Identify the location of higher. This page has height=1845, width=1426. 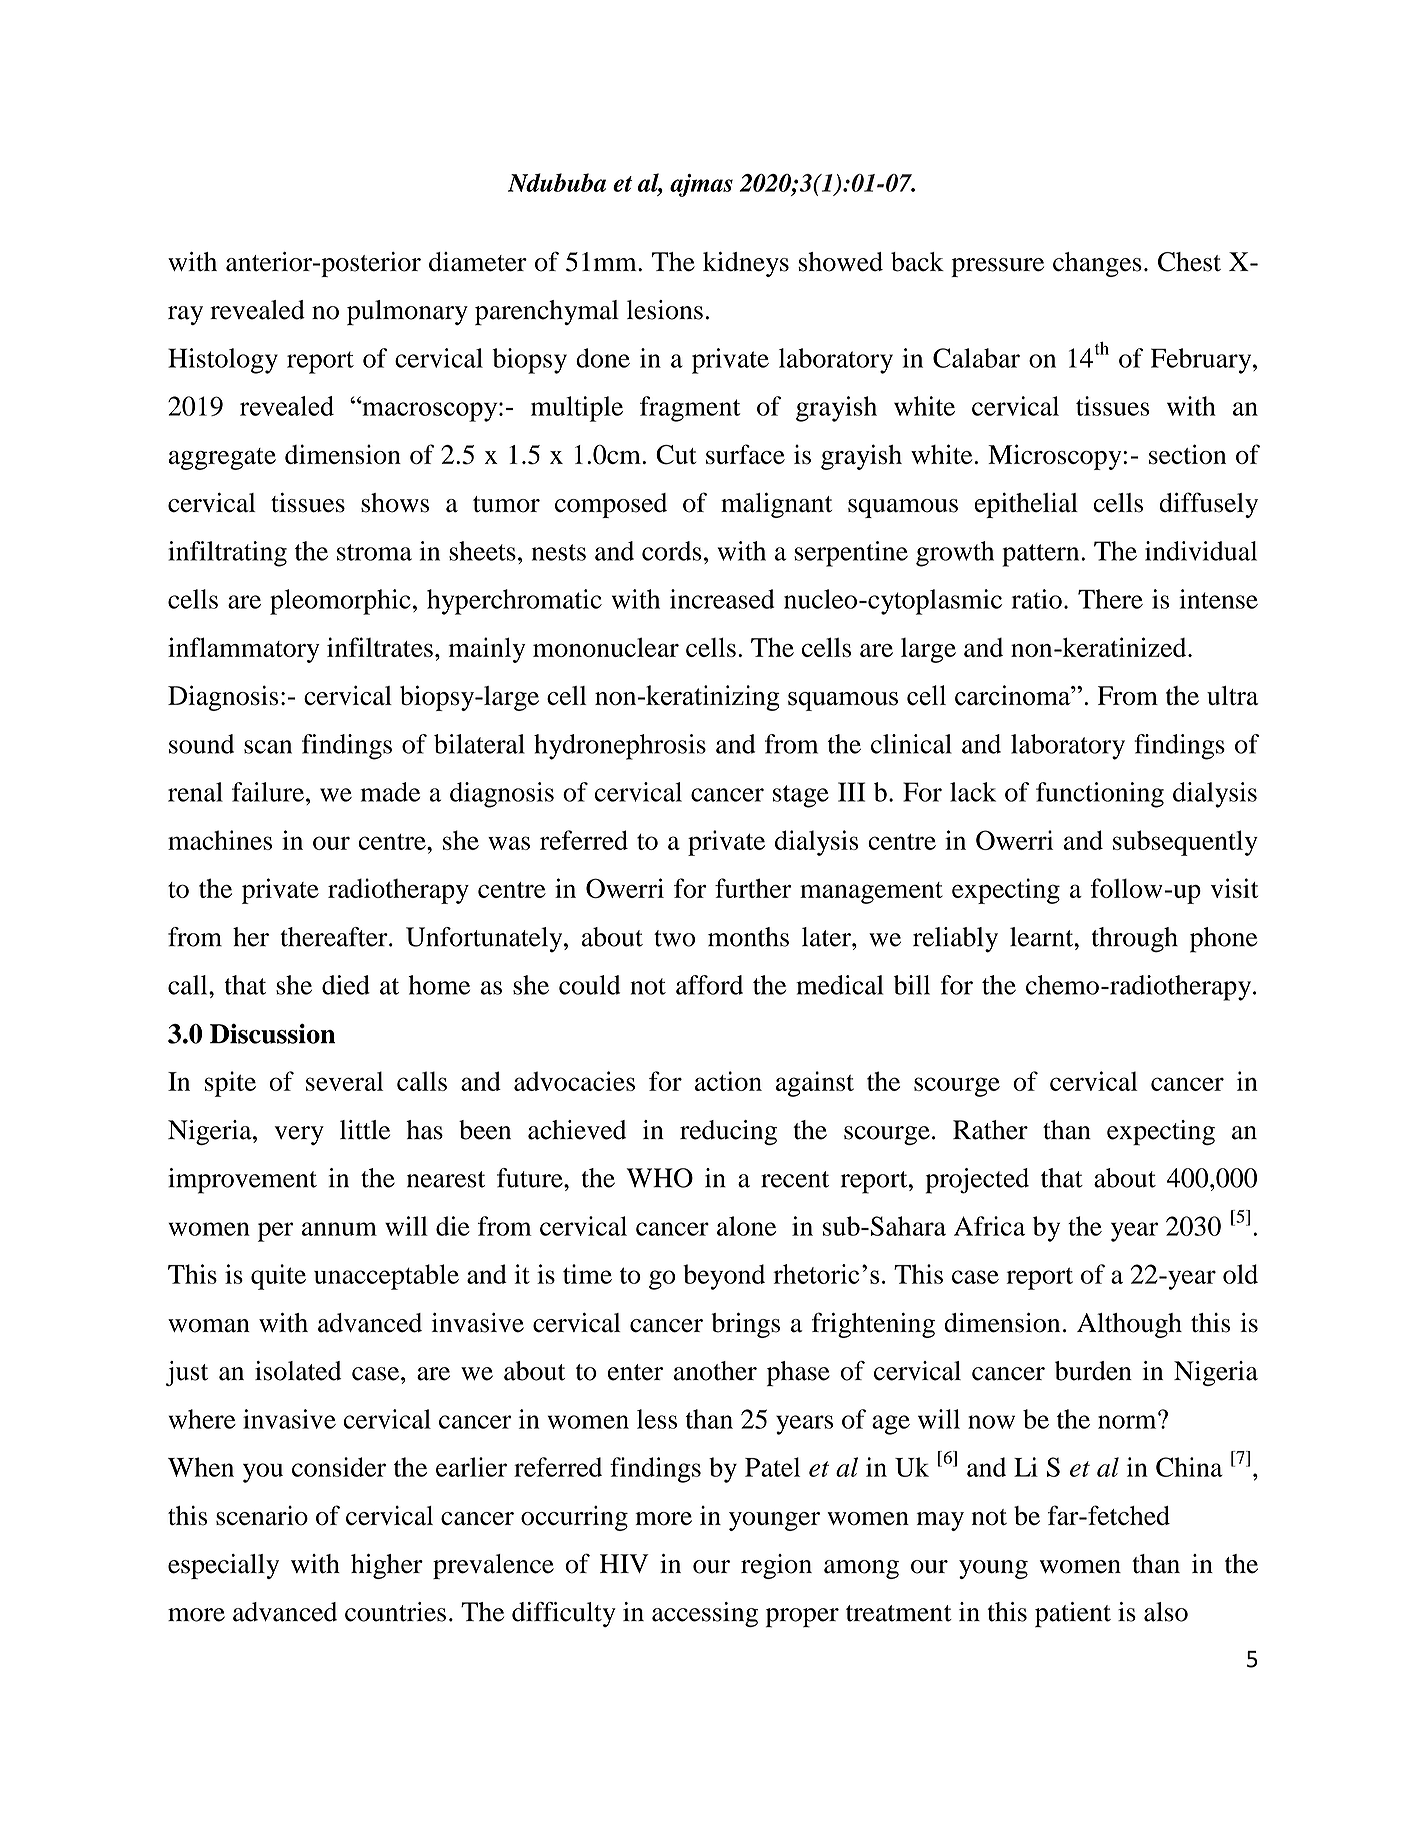
(387, 1566).
